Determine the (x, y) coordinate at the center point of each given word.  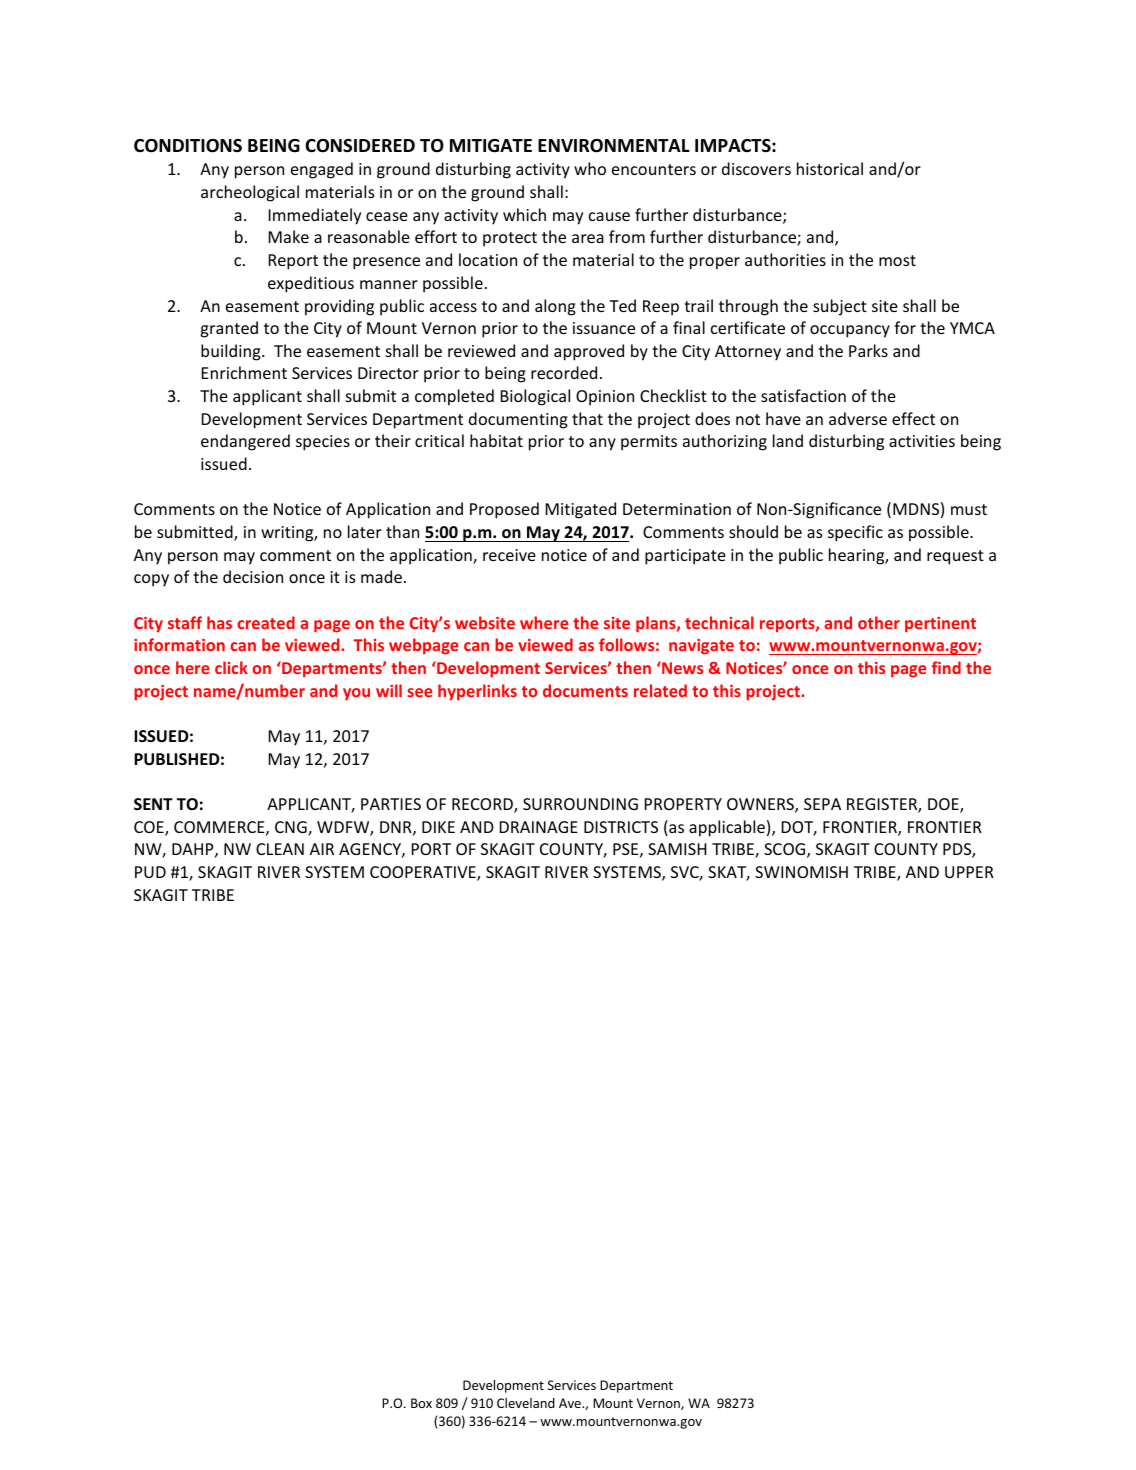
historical (830, 168)
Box (421, 1403)
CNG (292, 828)
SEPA (822, 804)
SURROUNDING (580, 804)
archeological (250, 193)
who (590, 168)
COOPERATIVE (424, 873)
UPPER (969, 872)
